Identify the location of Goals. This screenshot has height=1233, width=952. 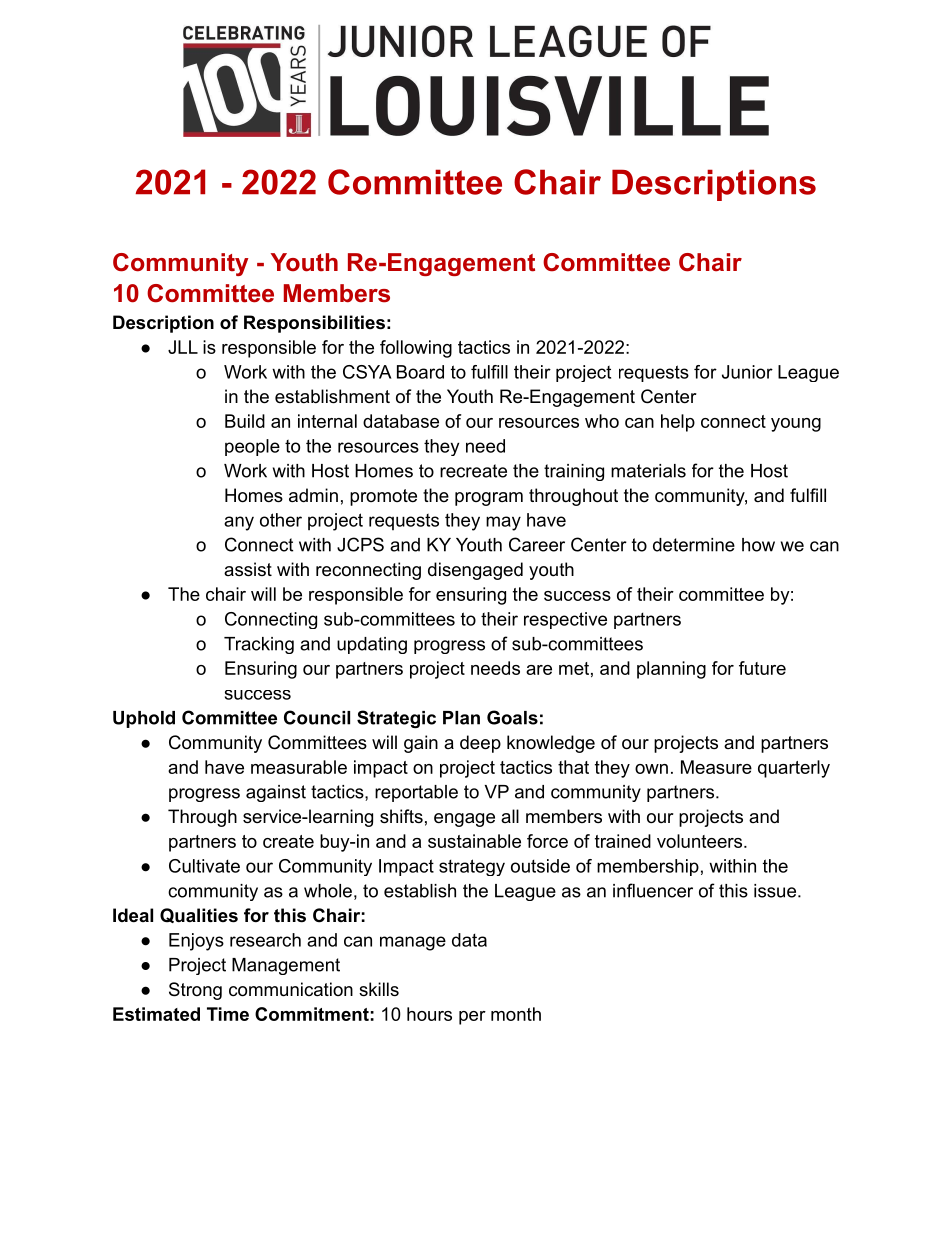
(512, 717).
